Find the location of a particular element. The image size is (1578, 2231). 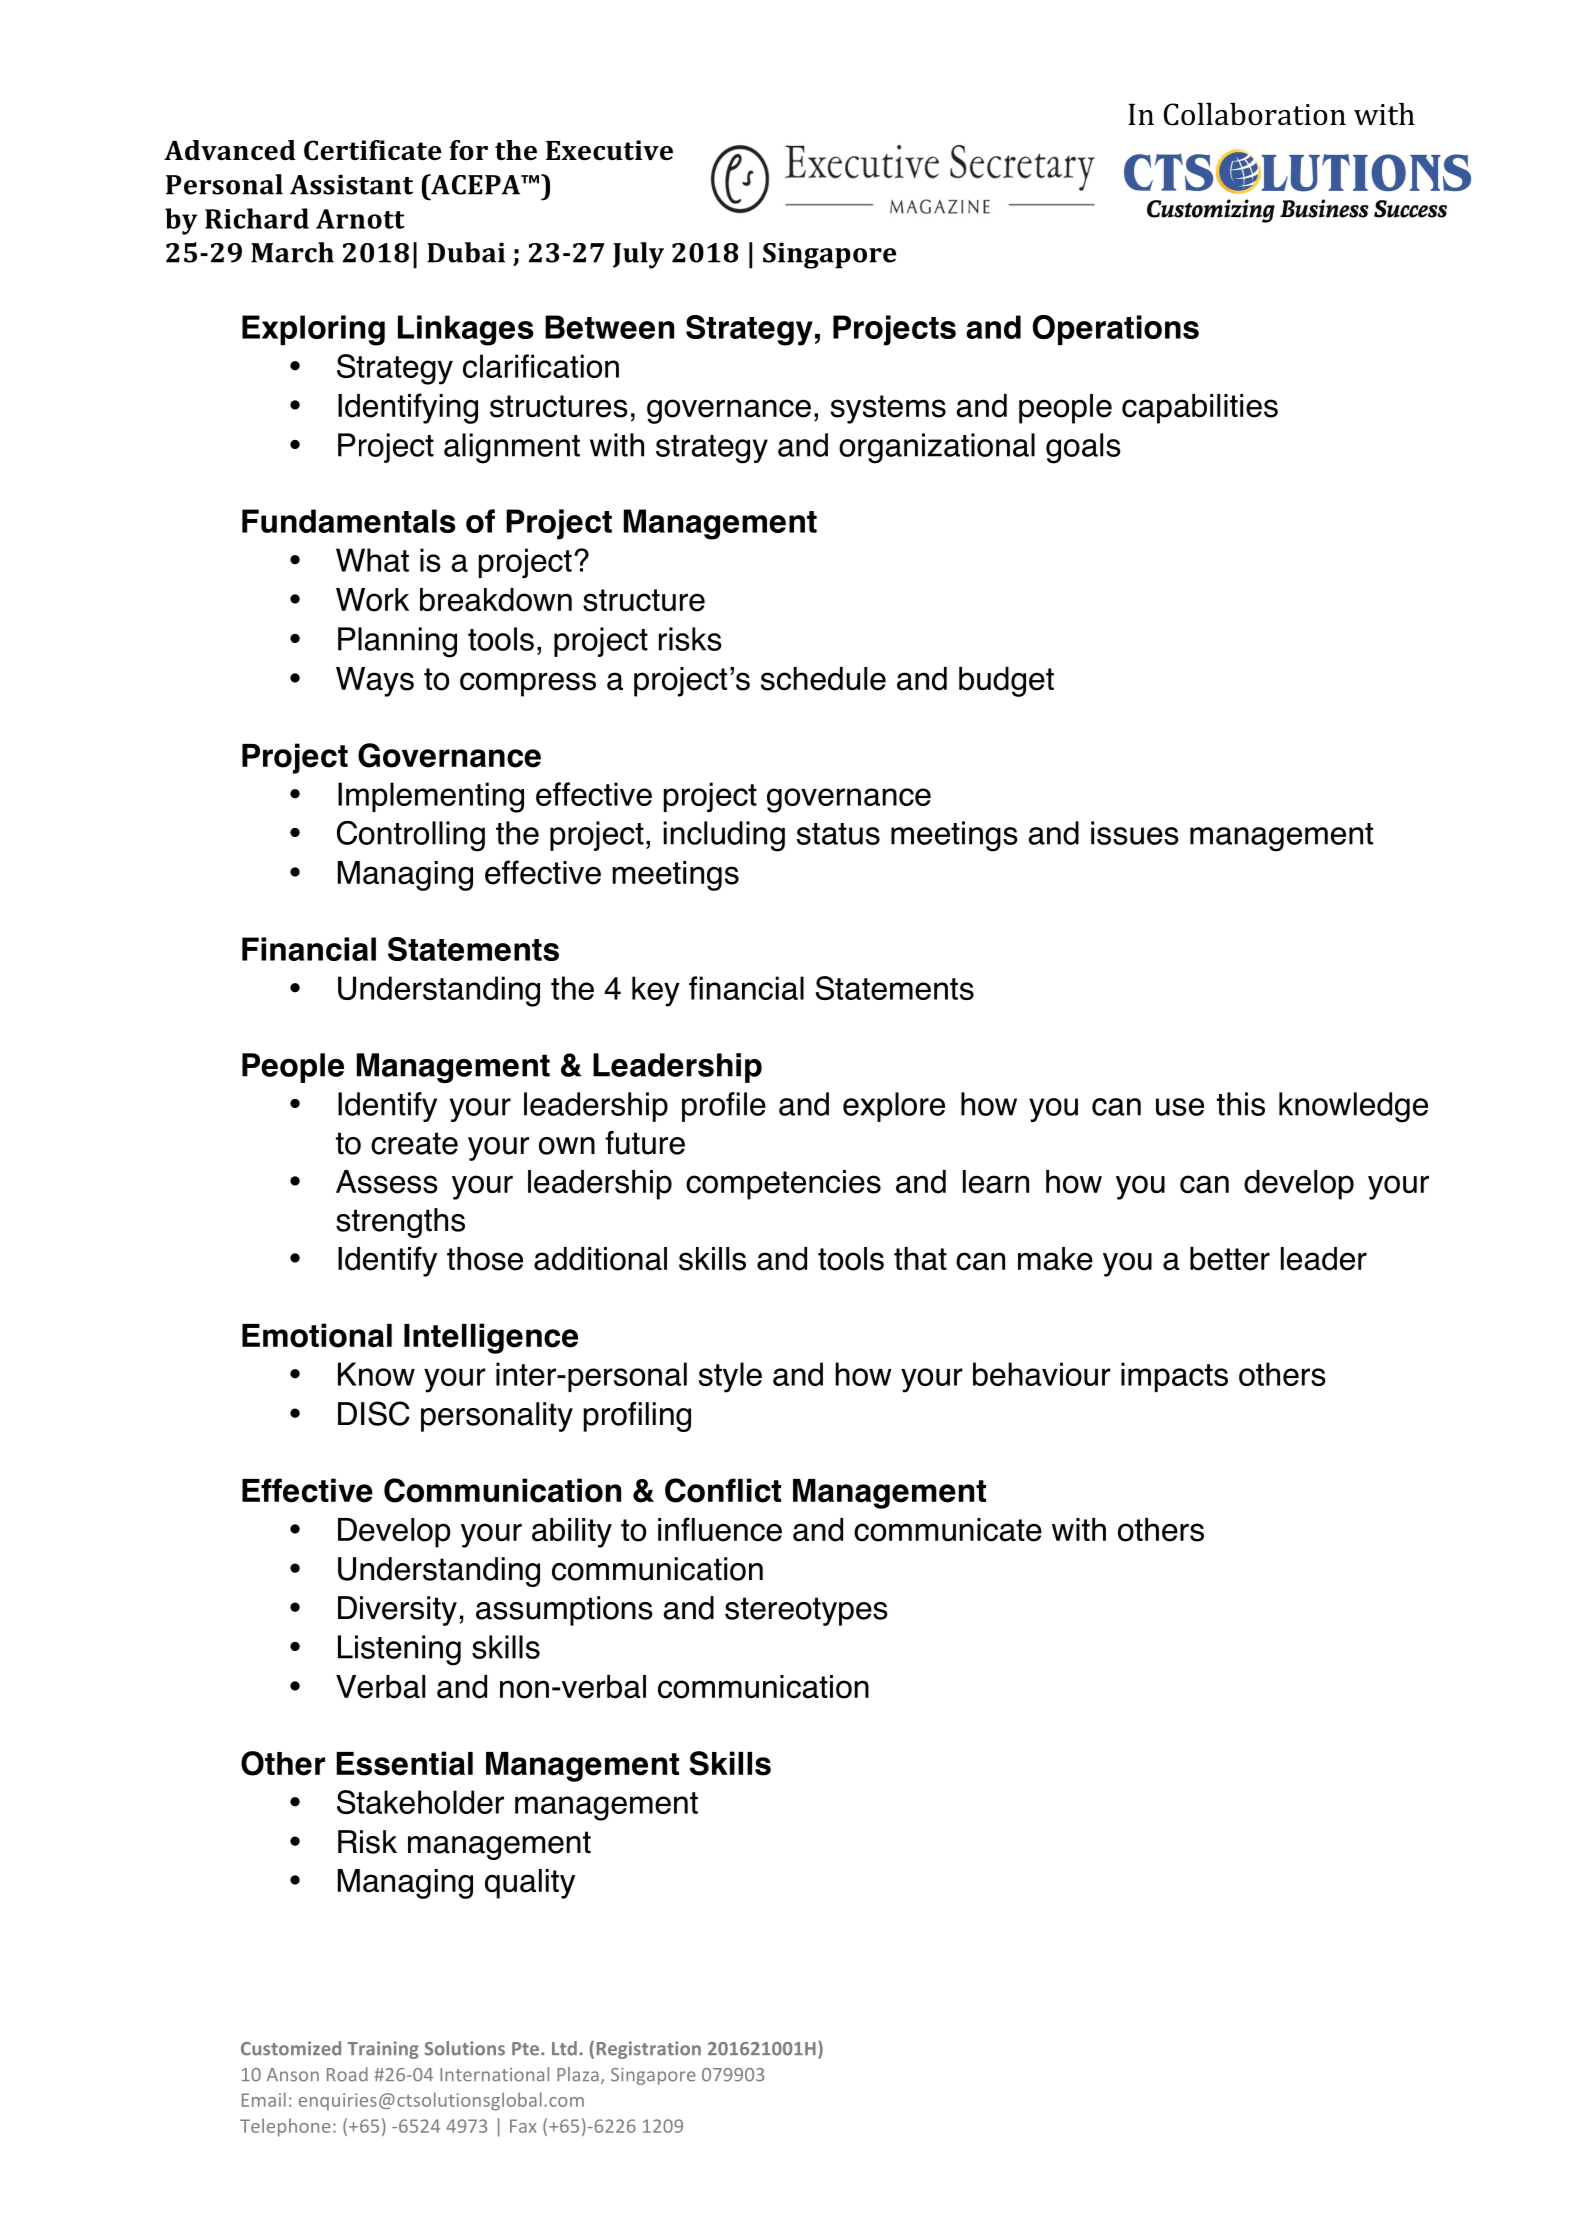

Collaboration is located at coordinates (1255, 114).
